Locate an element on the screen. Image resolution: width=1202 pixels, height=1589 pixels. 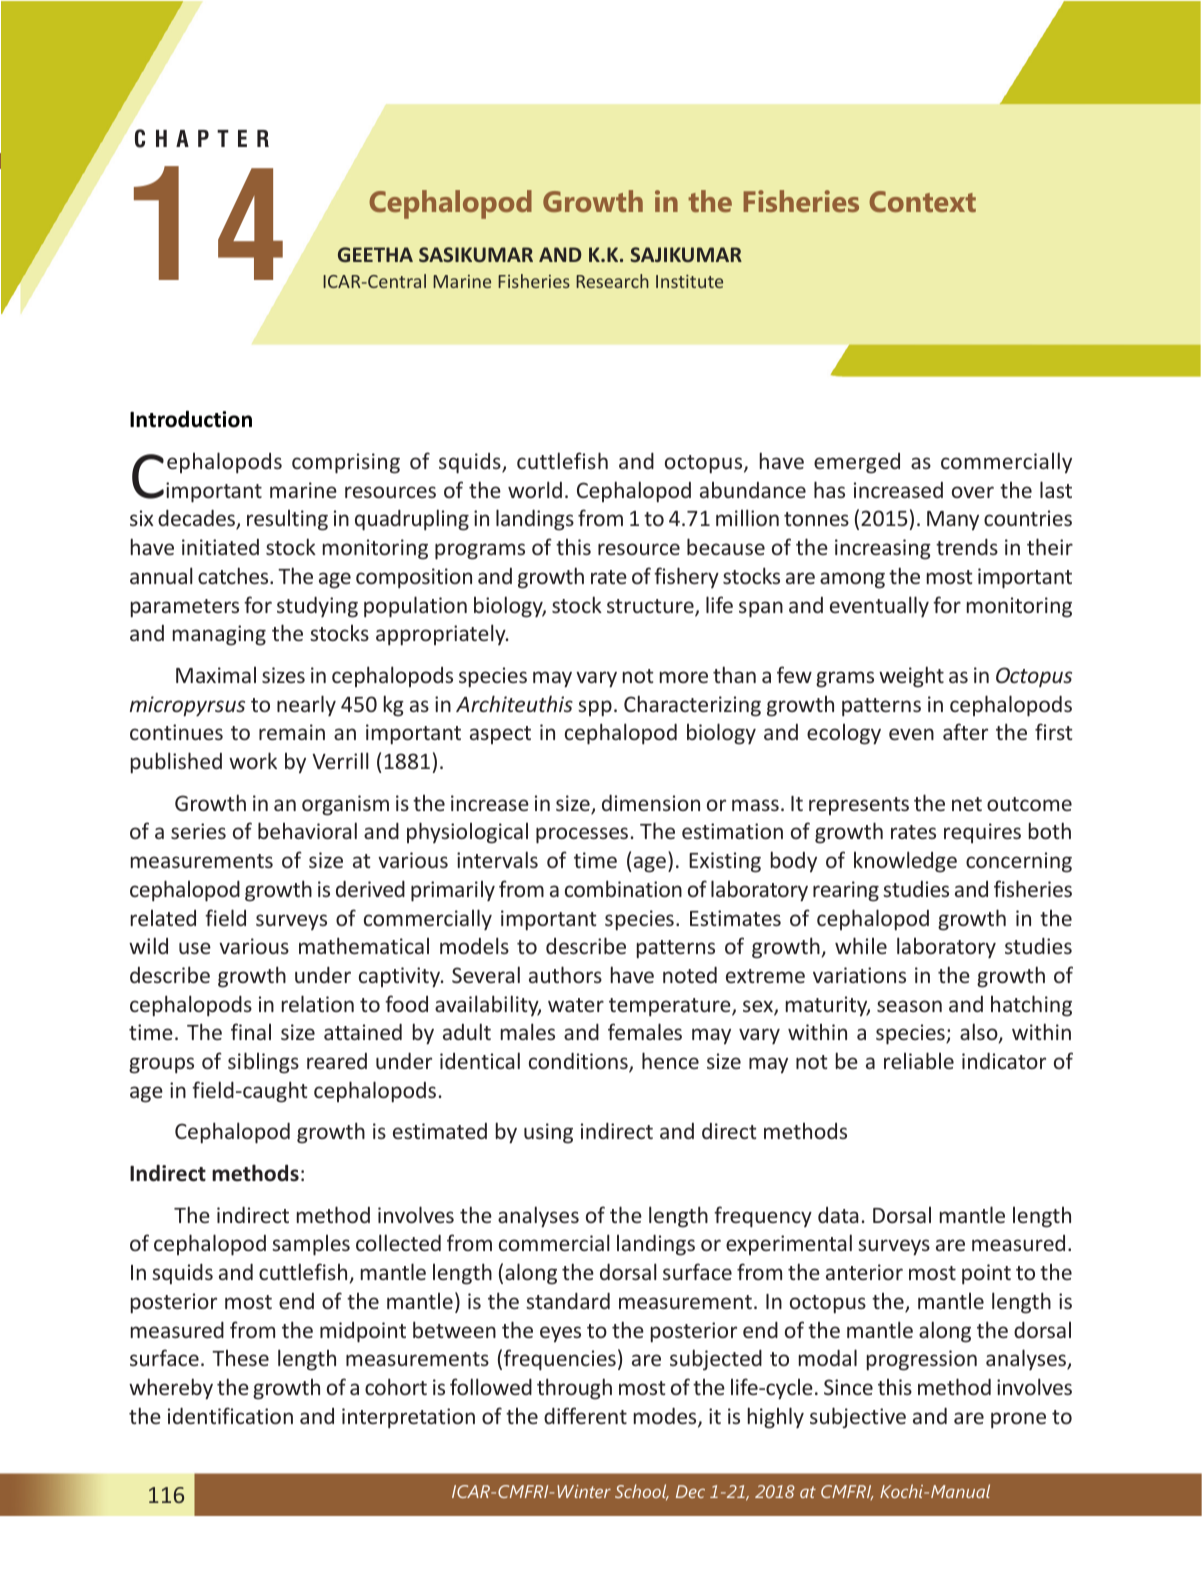
water is located at coordinates (576, 1005).
